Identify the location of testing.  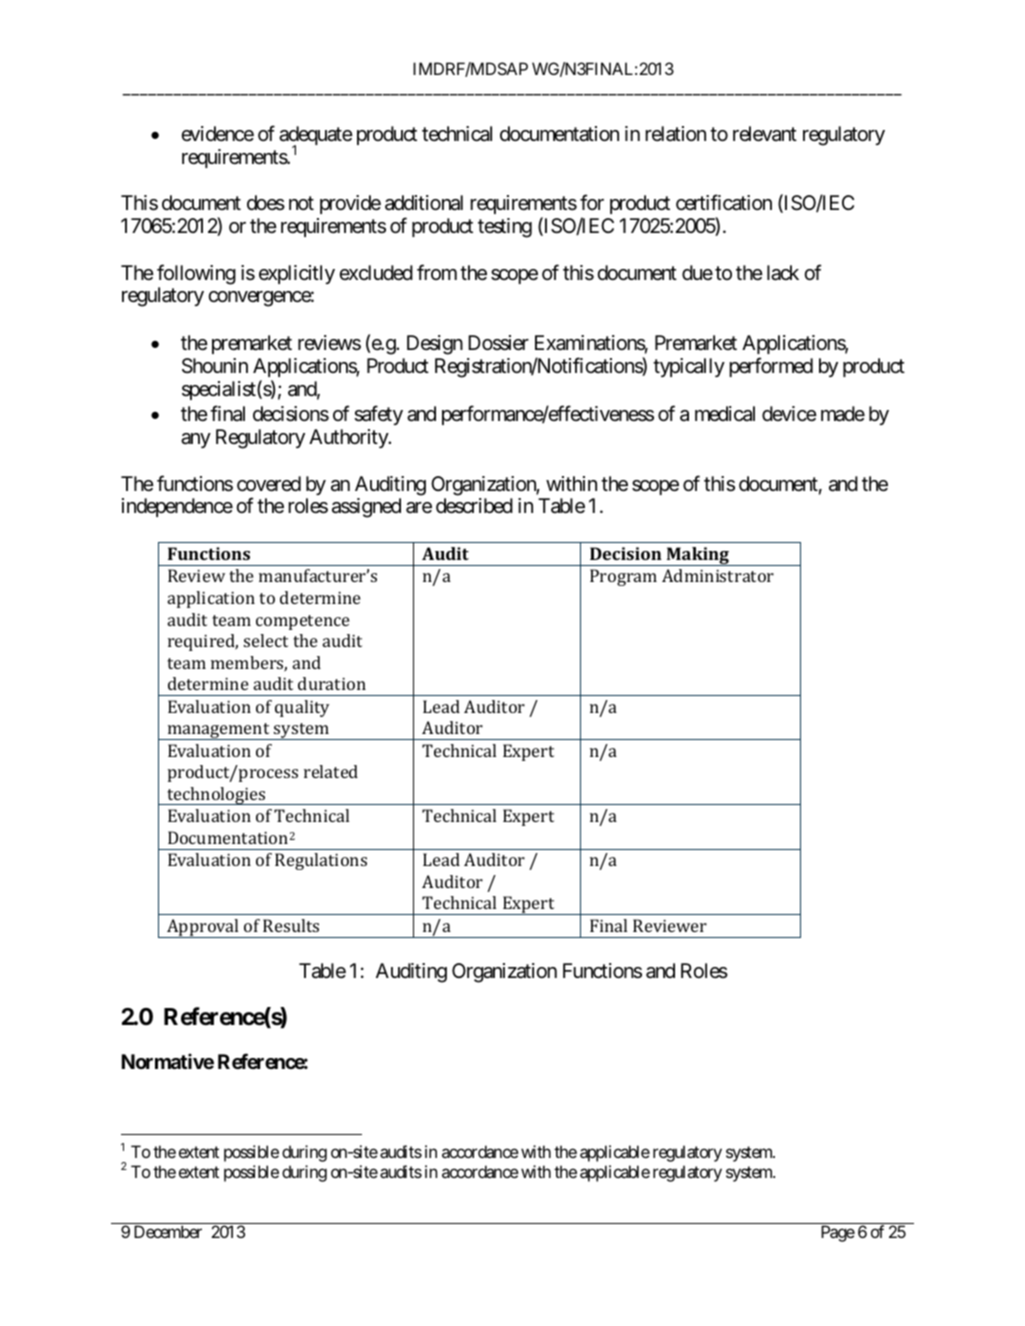
(505, 228).
